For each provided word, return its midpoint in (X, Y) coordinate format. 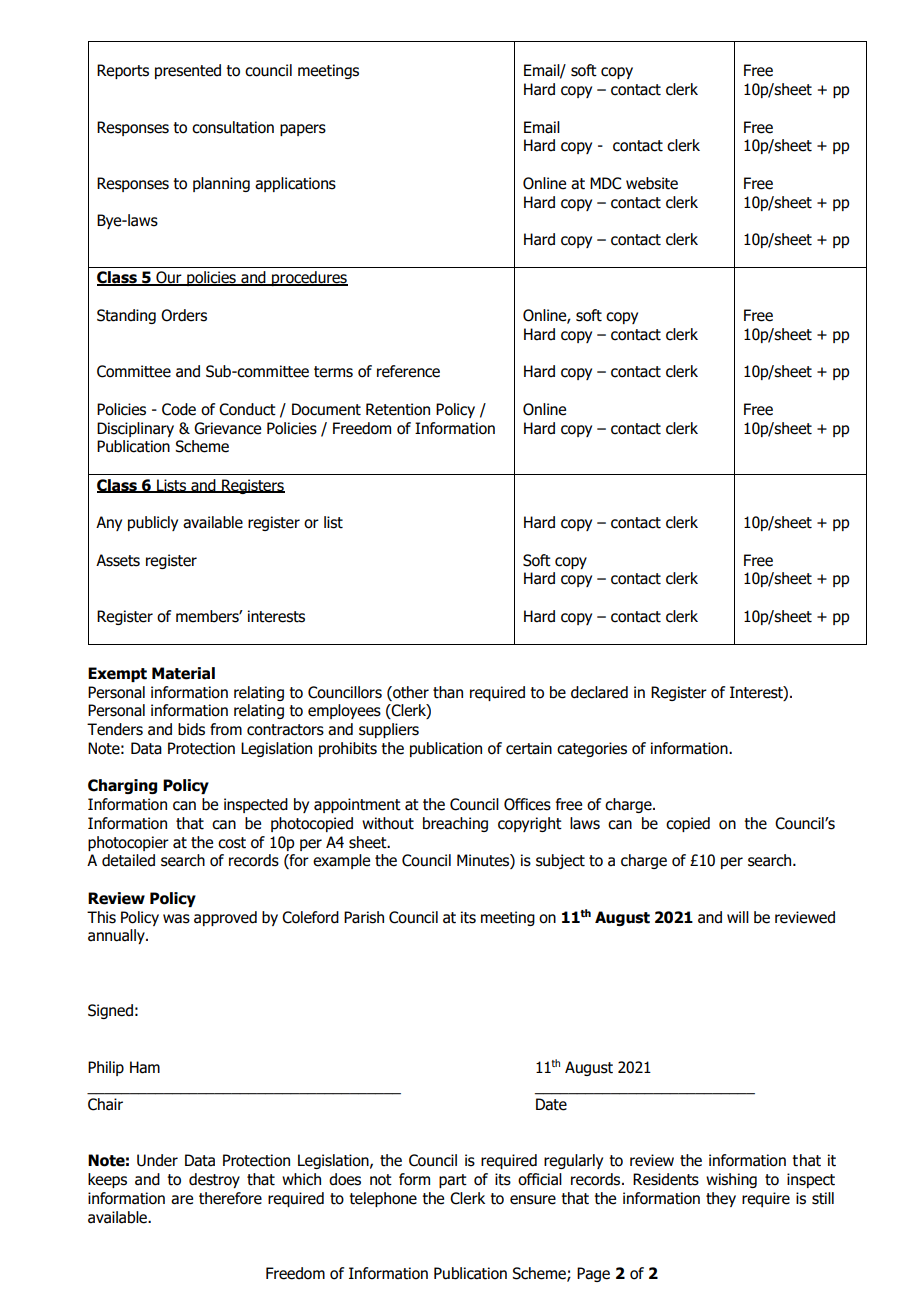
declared (599, 692)
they (721, 1199)
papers (303, 130)
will (738, 917)
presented (188, 71)
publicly (153, 523)
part (453, 1181)
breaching (455, 824)
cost (232, 843)
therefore (230, 1198)
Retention (398, 409)
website (652, 183)
